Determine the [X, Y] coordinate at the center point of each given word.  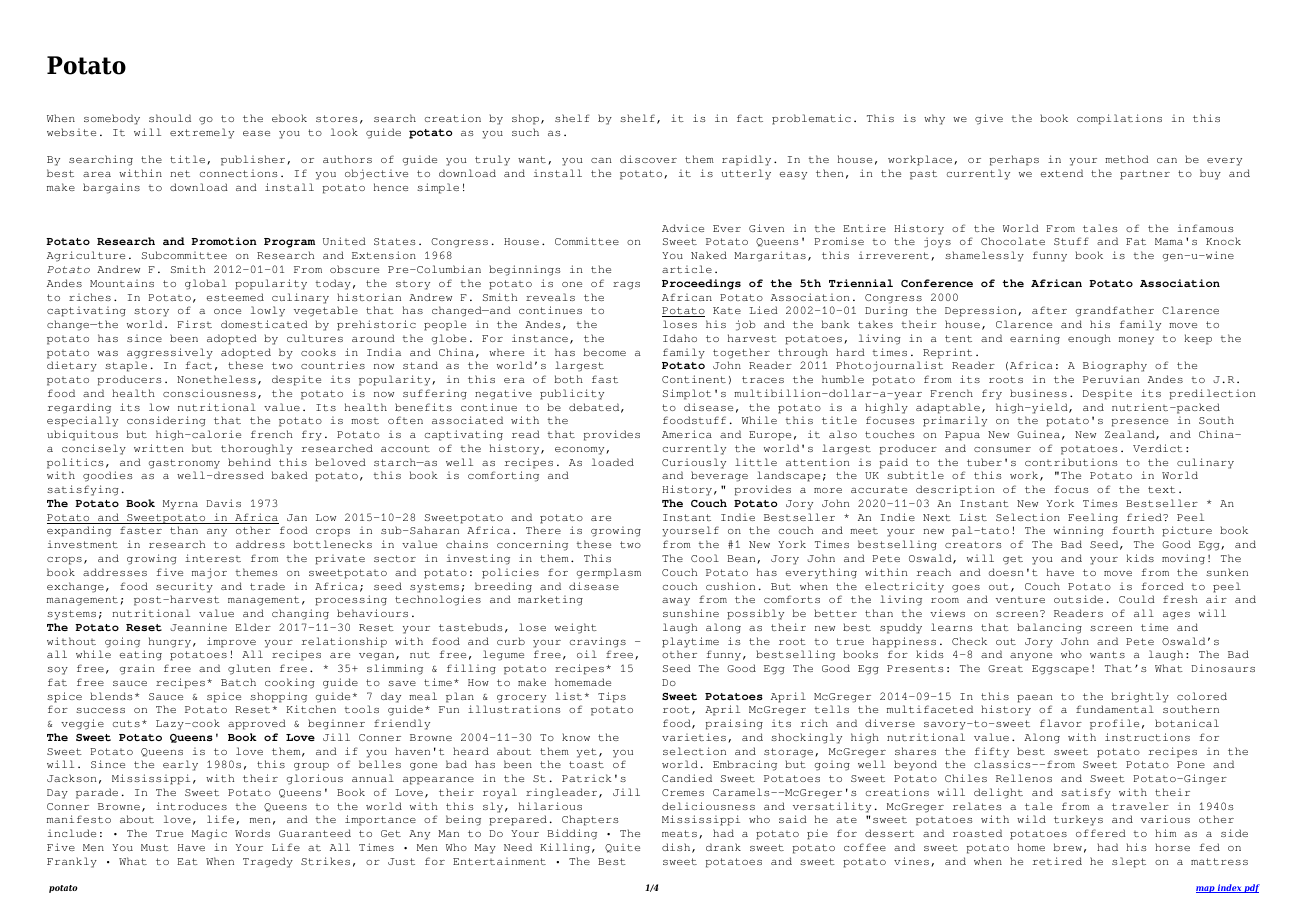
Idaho [680, 338]
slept [1129, 862]
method [1127, 159]
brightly [1140, 697]
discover [648, 159]
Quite [622, 848]
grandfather [1114, 311]
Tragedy [268, 862]
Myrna [180, 505]
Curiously [694, 463]
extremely [202, 133]
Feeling [1093, 518]
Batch [238, 682]
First [194, 324]
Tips [612, 697]
